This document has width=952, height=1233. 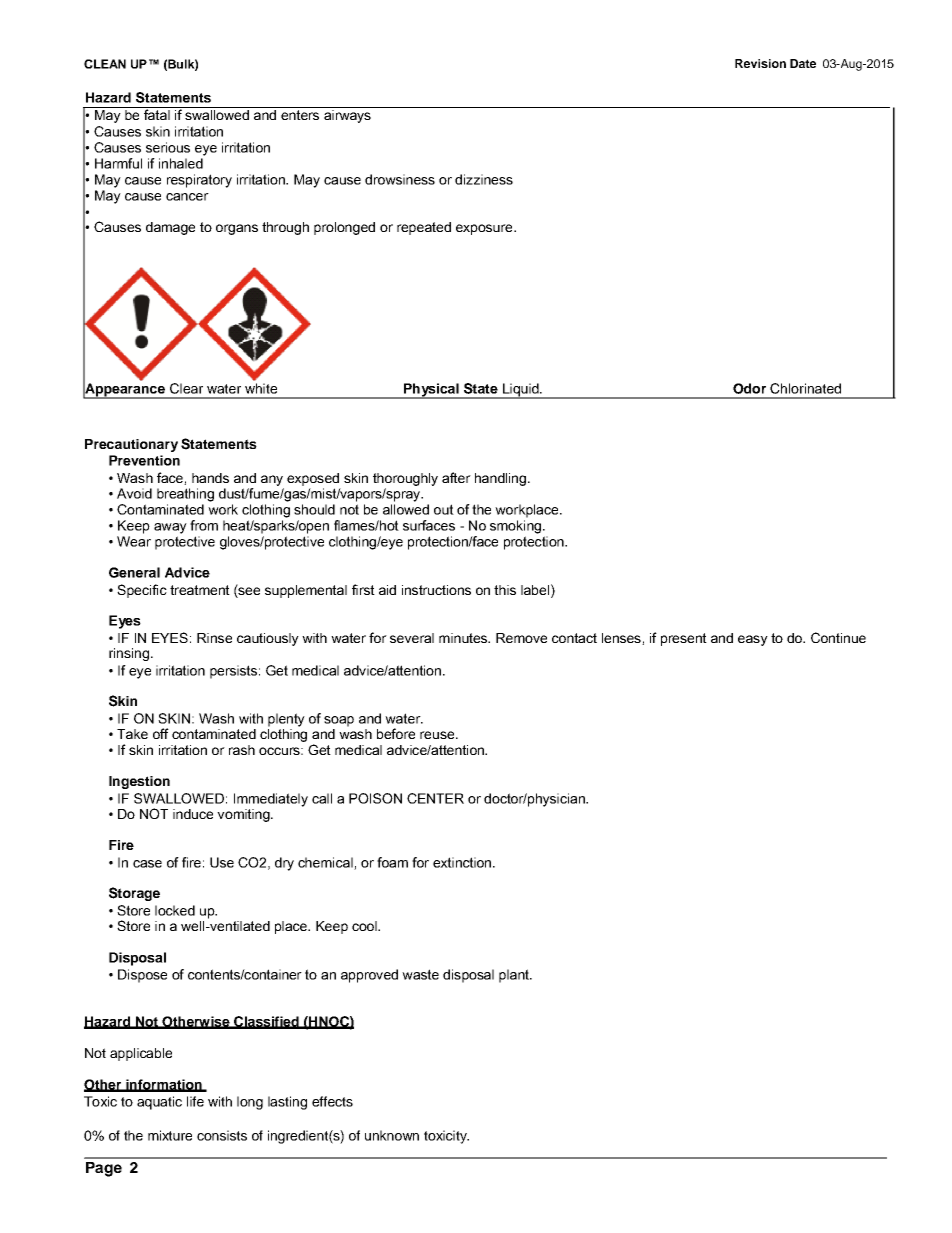 What do you see at coordinates (420, 974) in the document?
I see `waste` at bounding box center [420, 974].
